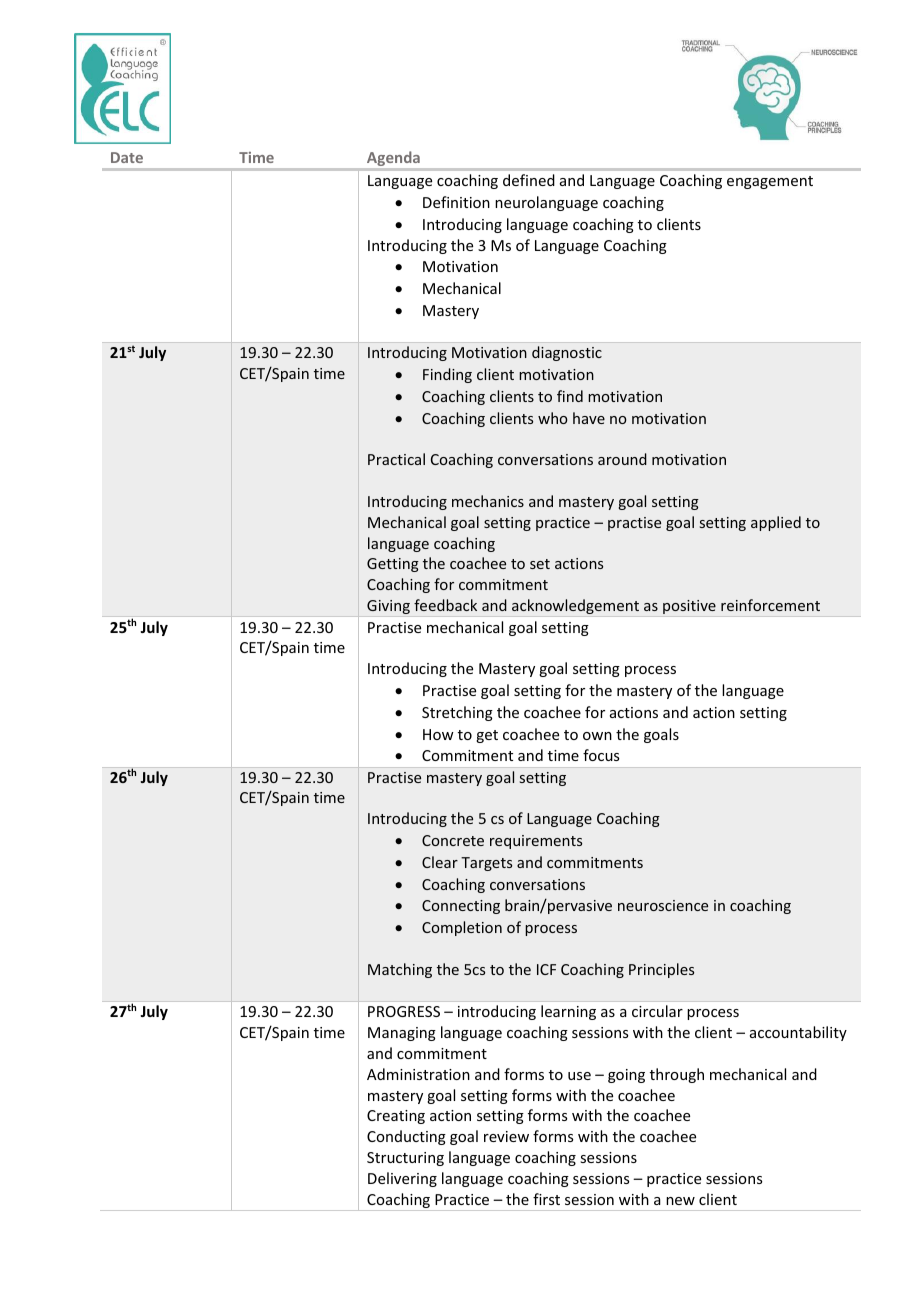 This screenshot has width=924, height=1308. What do you see at coordinates (776, 523) in the screenshot?
I see `applied` at bounding box center [776, 523].
